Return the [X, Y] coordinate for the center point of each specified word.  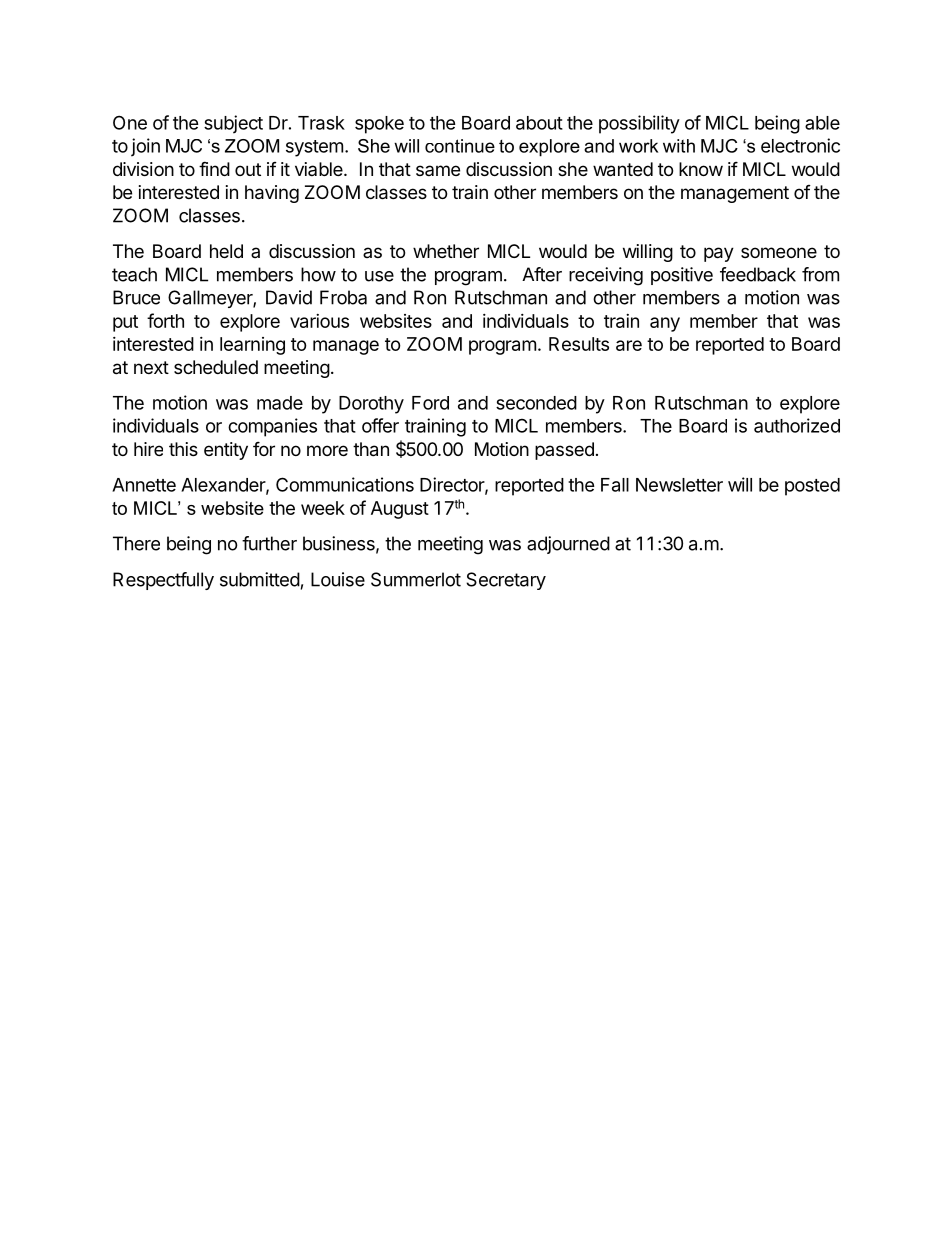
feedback [758, 274]
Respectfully [163, 581]
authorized [797, 425]
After [542, 274]
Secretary [506, 581]
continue [460, 146]
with [679, 146]
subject [233, 124]
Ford [430, 403]
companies [272, 427]
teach [134, 274]
